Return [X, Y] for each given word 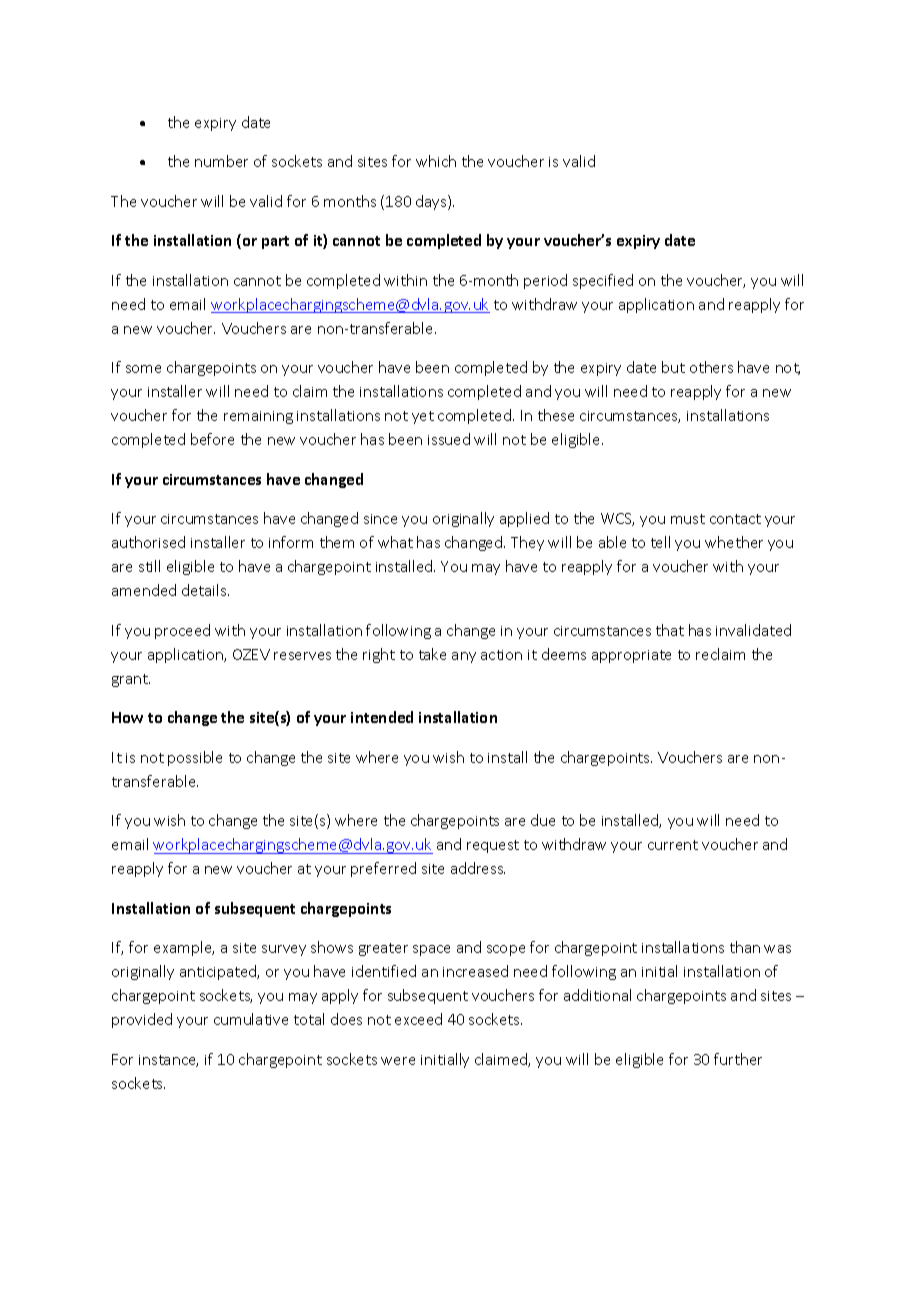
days [432, 202]
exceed [418, 1019]
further [738, 1059]
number [221, 161]
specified [603, 281]
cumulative [251, 1019]
